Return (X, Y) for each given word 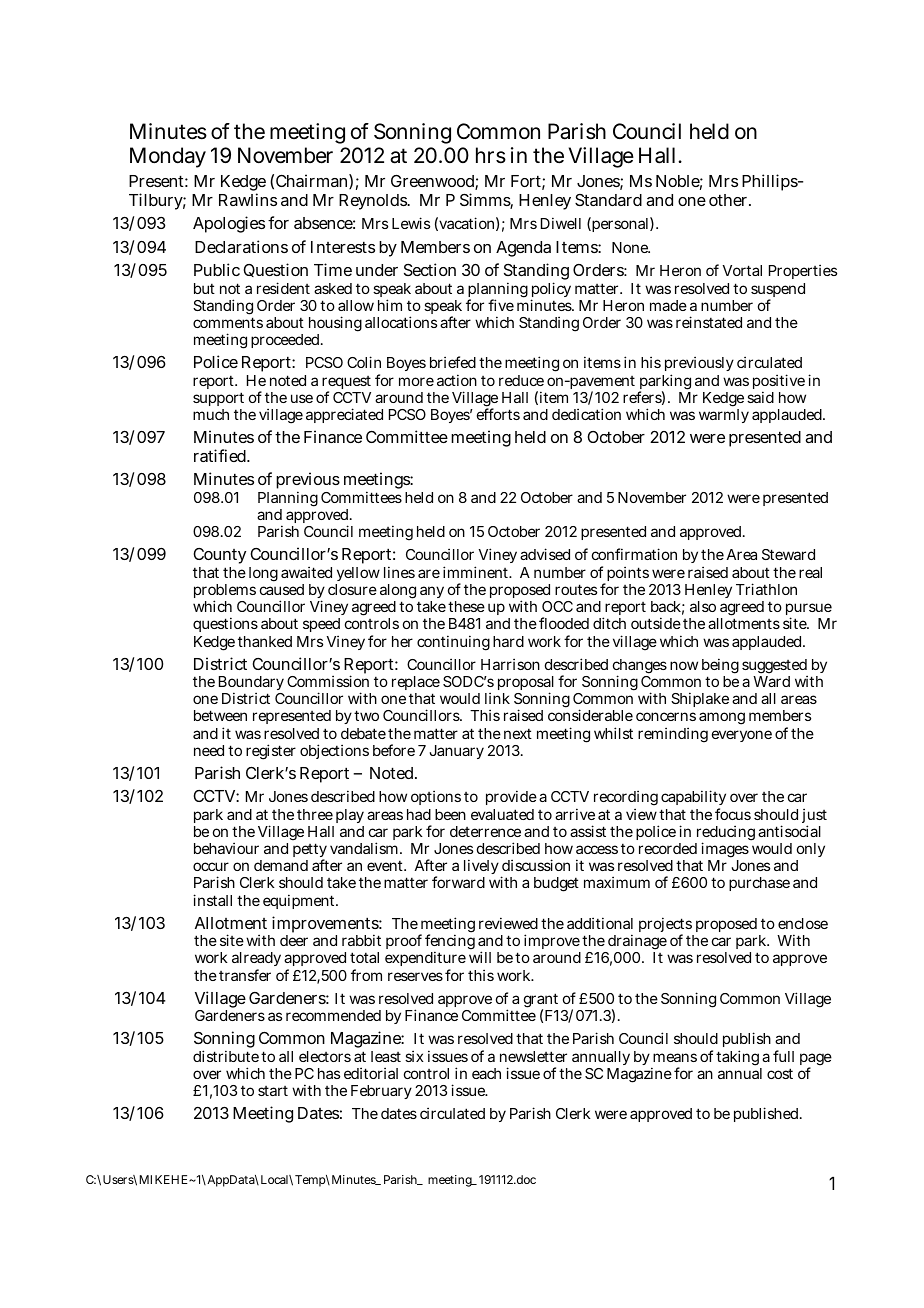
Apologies (229, 224)
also (703, 606)
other (730, 200)
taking (739, 1059)
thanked (265, 641)
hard (508, 641)
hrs (491, 155)
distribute (226, 1056)
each (486, 1073)
